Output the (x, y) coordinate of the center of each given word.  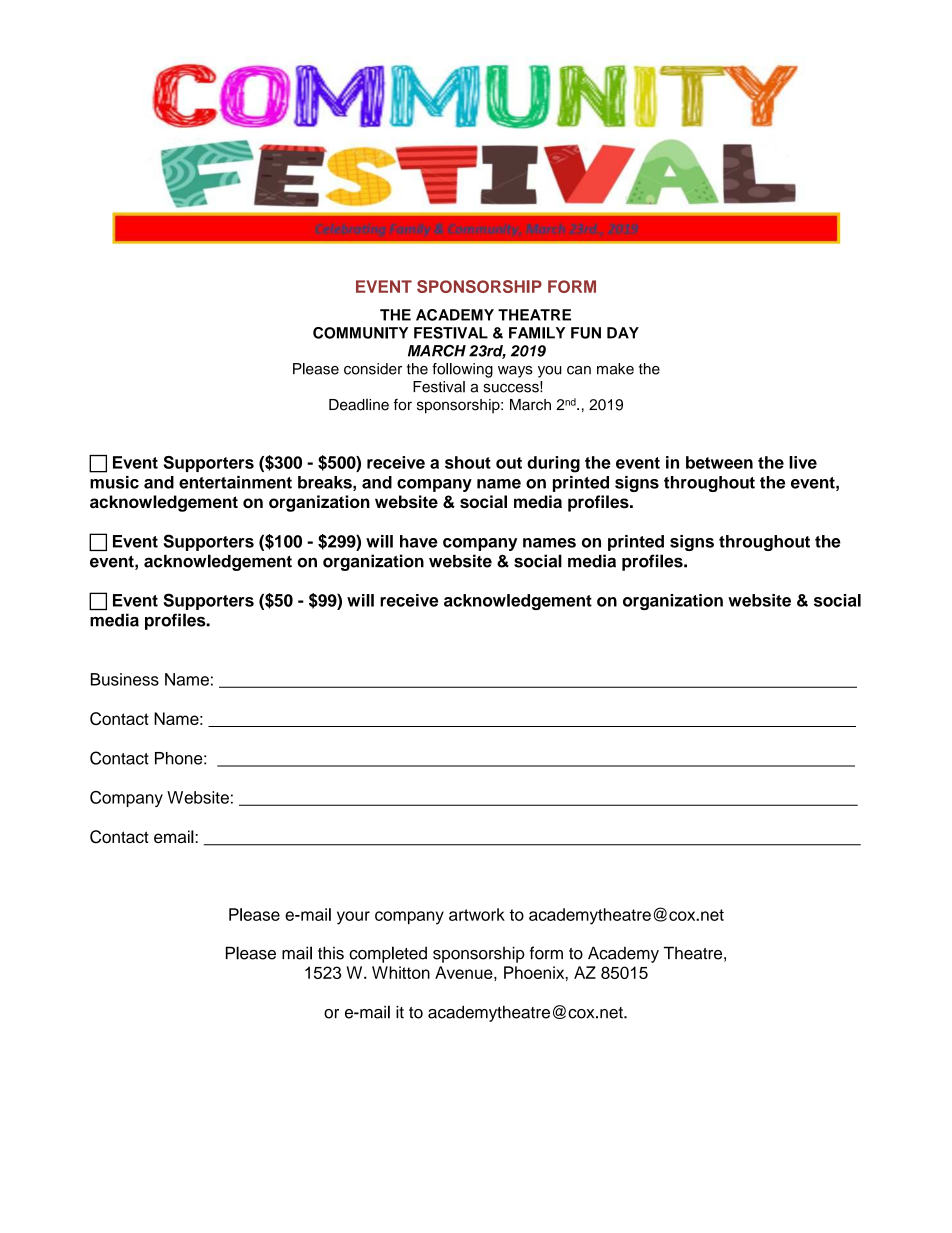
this (331, 953)
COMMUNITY (360, 333)
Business (125, 679)
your (353, 918)
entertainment (235, 482)
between (719, 462)
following (462, 370)
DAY (623, 333)
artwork (477, 914)
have (419, 541)
